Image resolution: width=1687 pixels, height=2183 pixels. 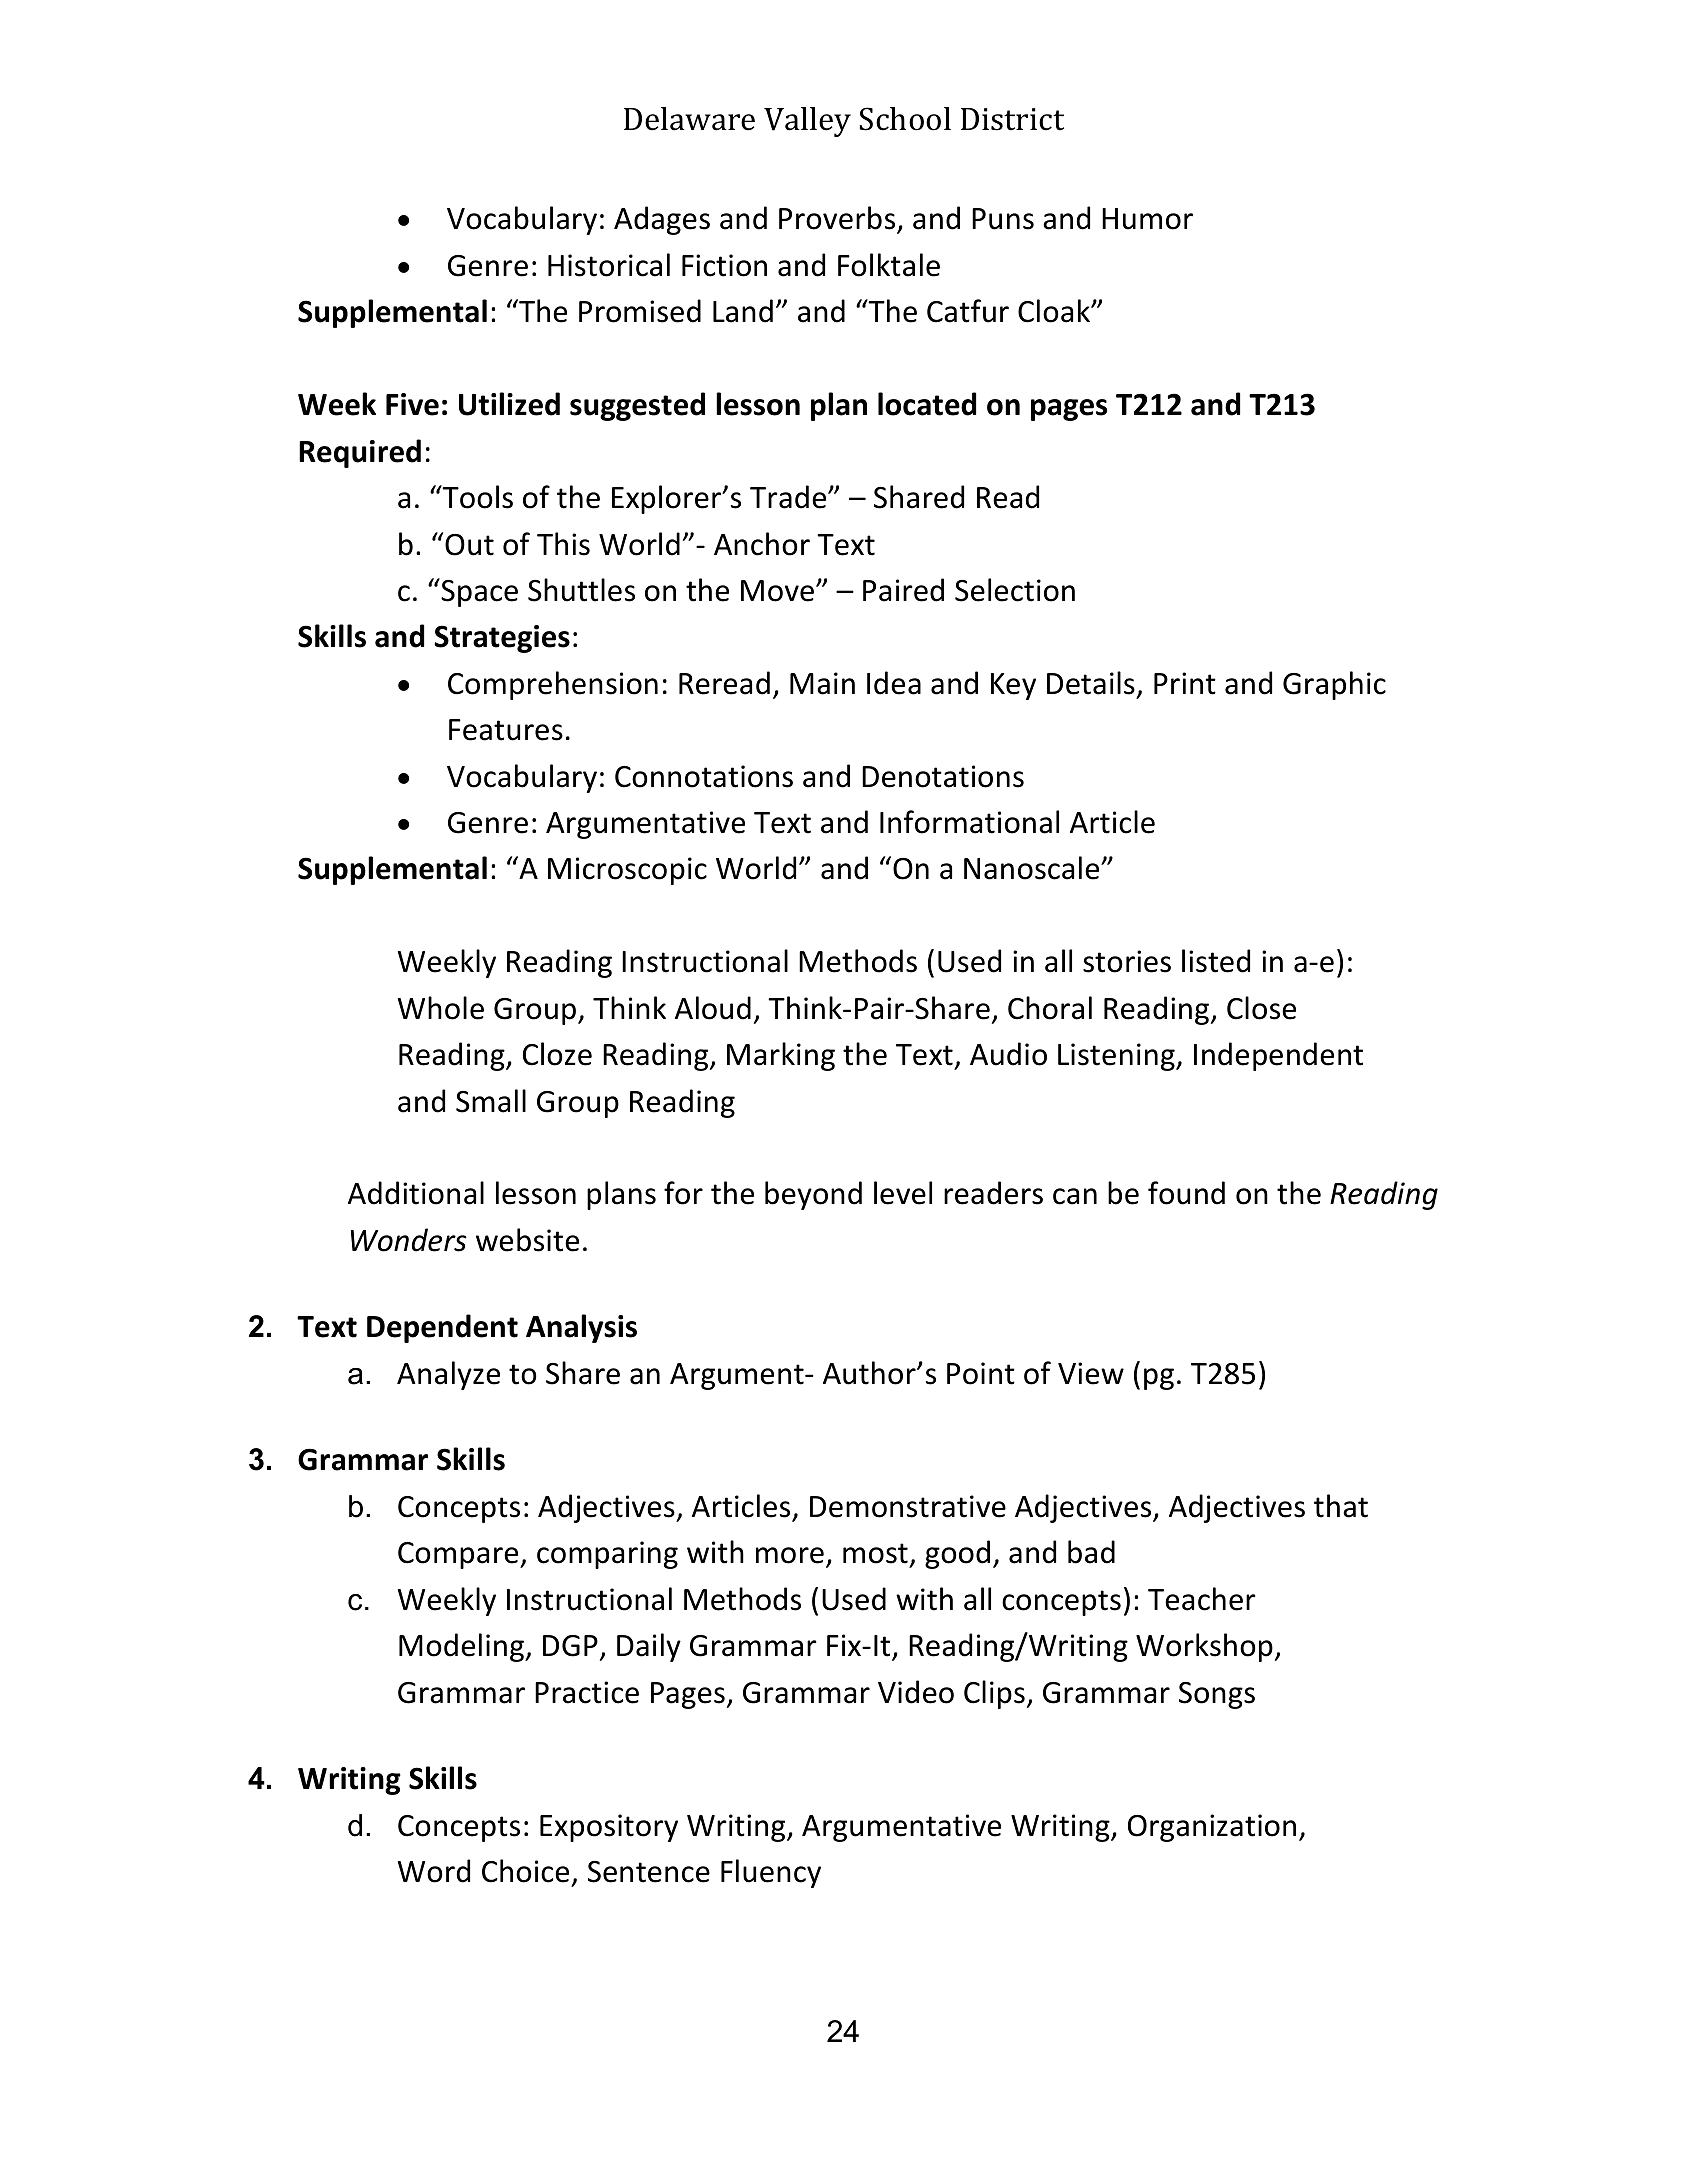 What do you see at coordinates (1261, 1008) in the screenshot?
I see `Close` at bounding box center [1261, 1008].
